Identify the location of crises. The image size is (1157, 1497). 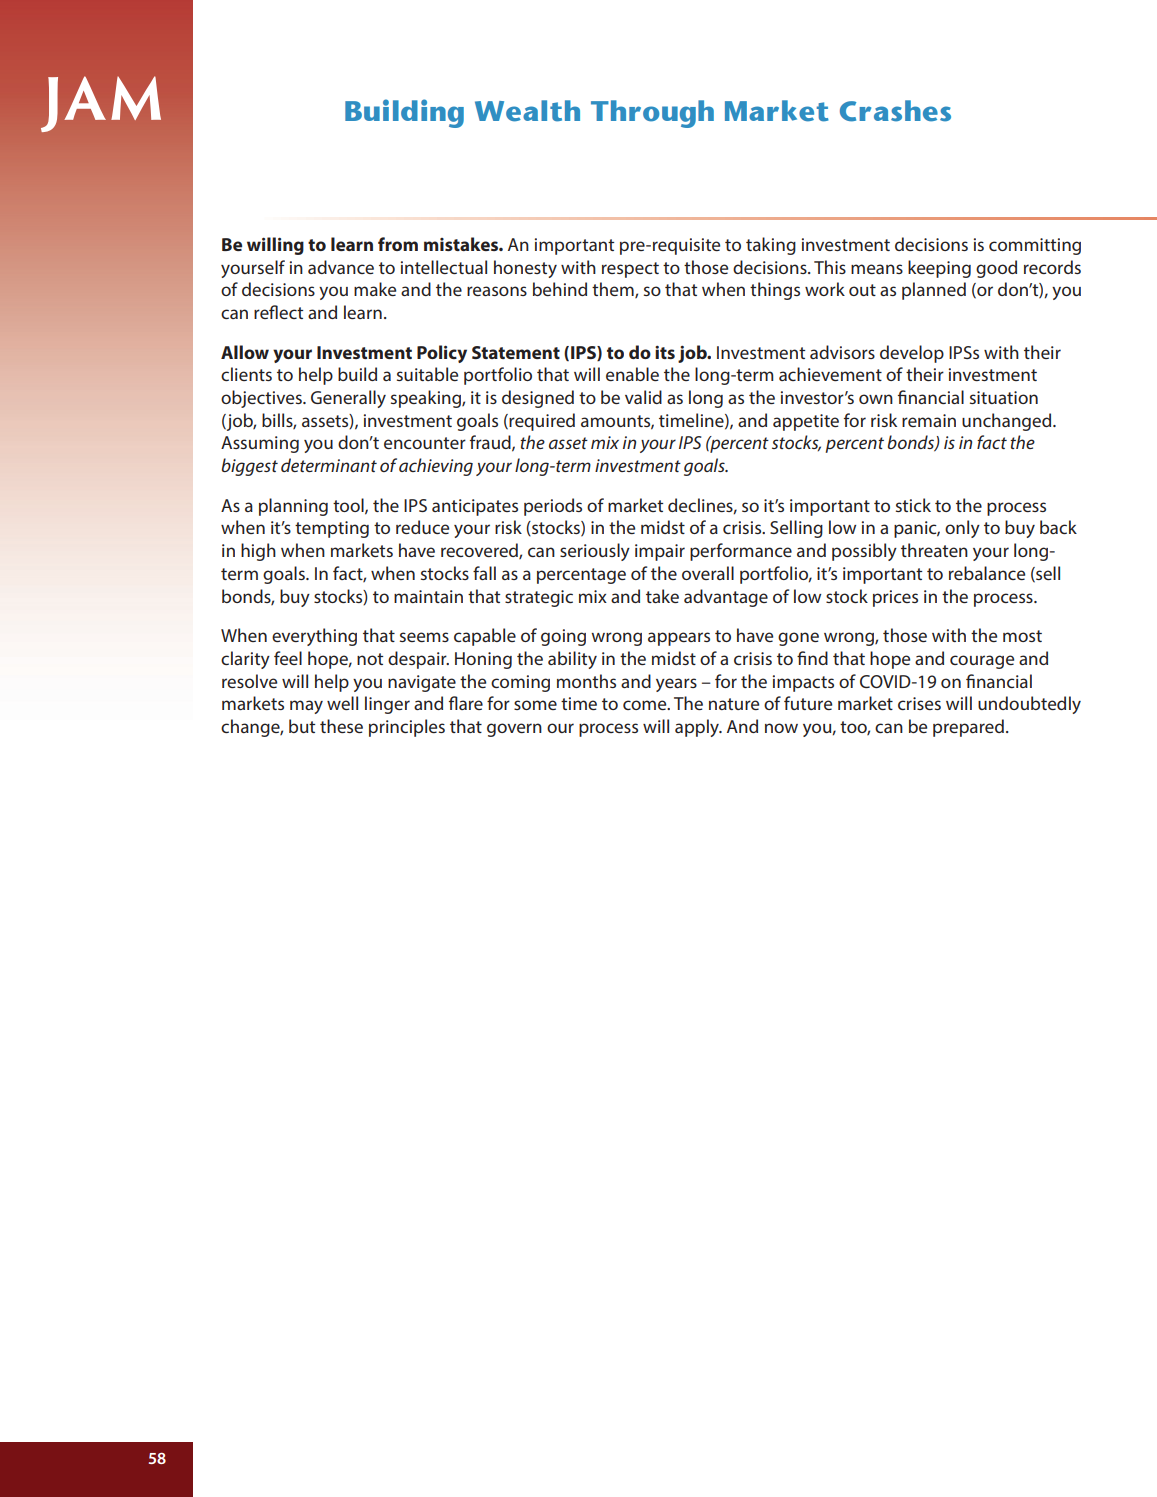
(919, 703).
